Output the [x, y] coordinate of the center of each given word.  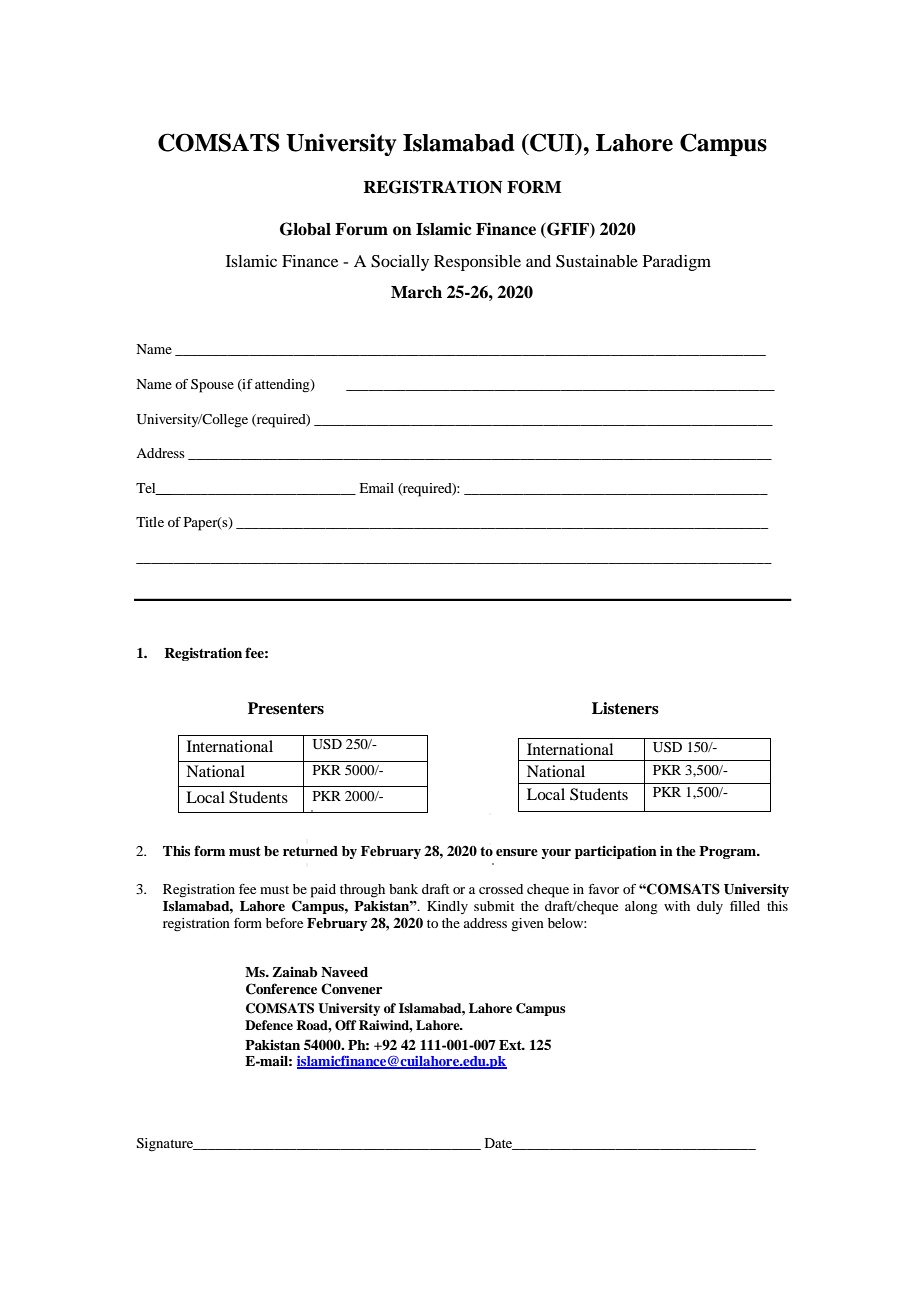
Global [305, 229]
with [677, 906]
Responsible [477, 263]
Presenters [286, 708]
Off [346, 1025]
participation [616, 852]
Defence [269, 1025]
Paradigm [677, 263]
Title [150, 522]
